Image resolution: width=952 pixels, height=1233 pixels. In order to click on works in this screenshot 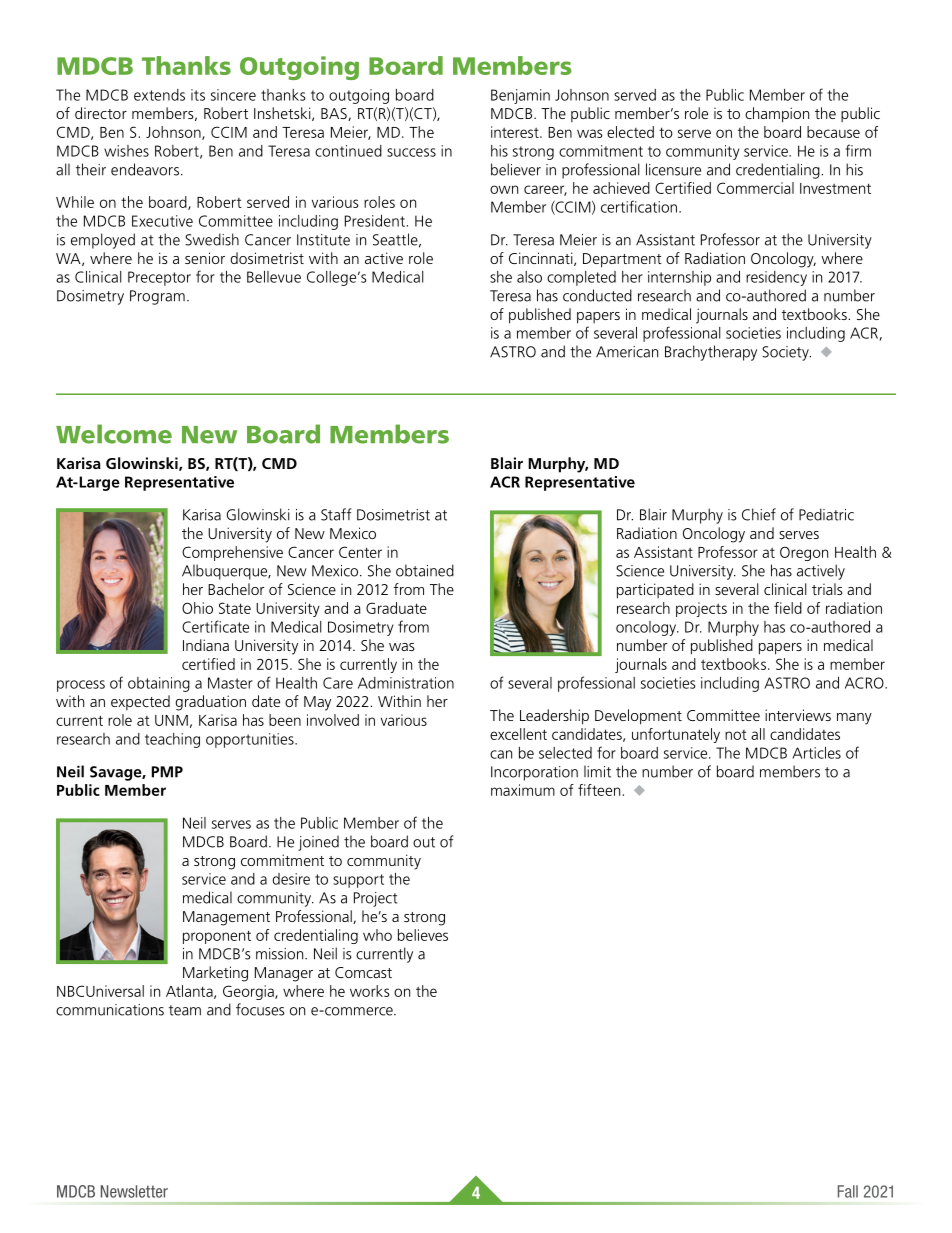, I will do `click(370, 991)`.
